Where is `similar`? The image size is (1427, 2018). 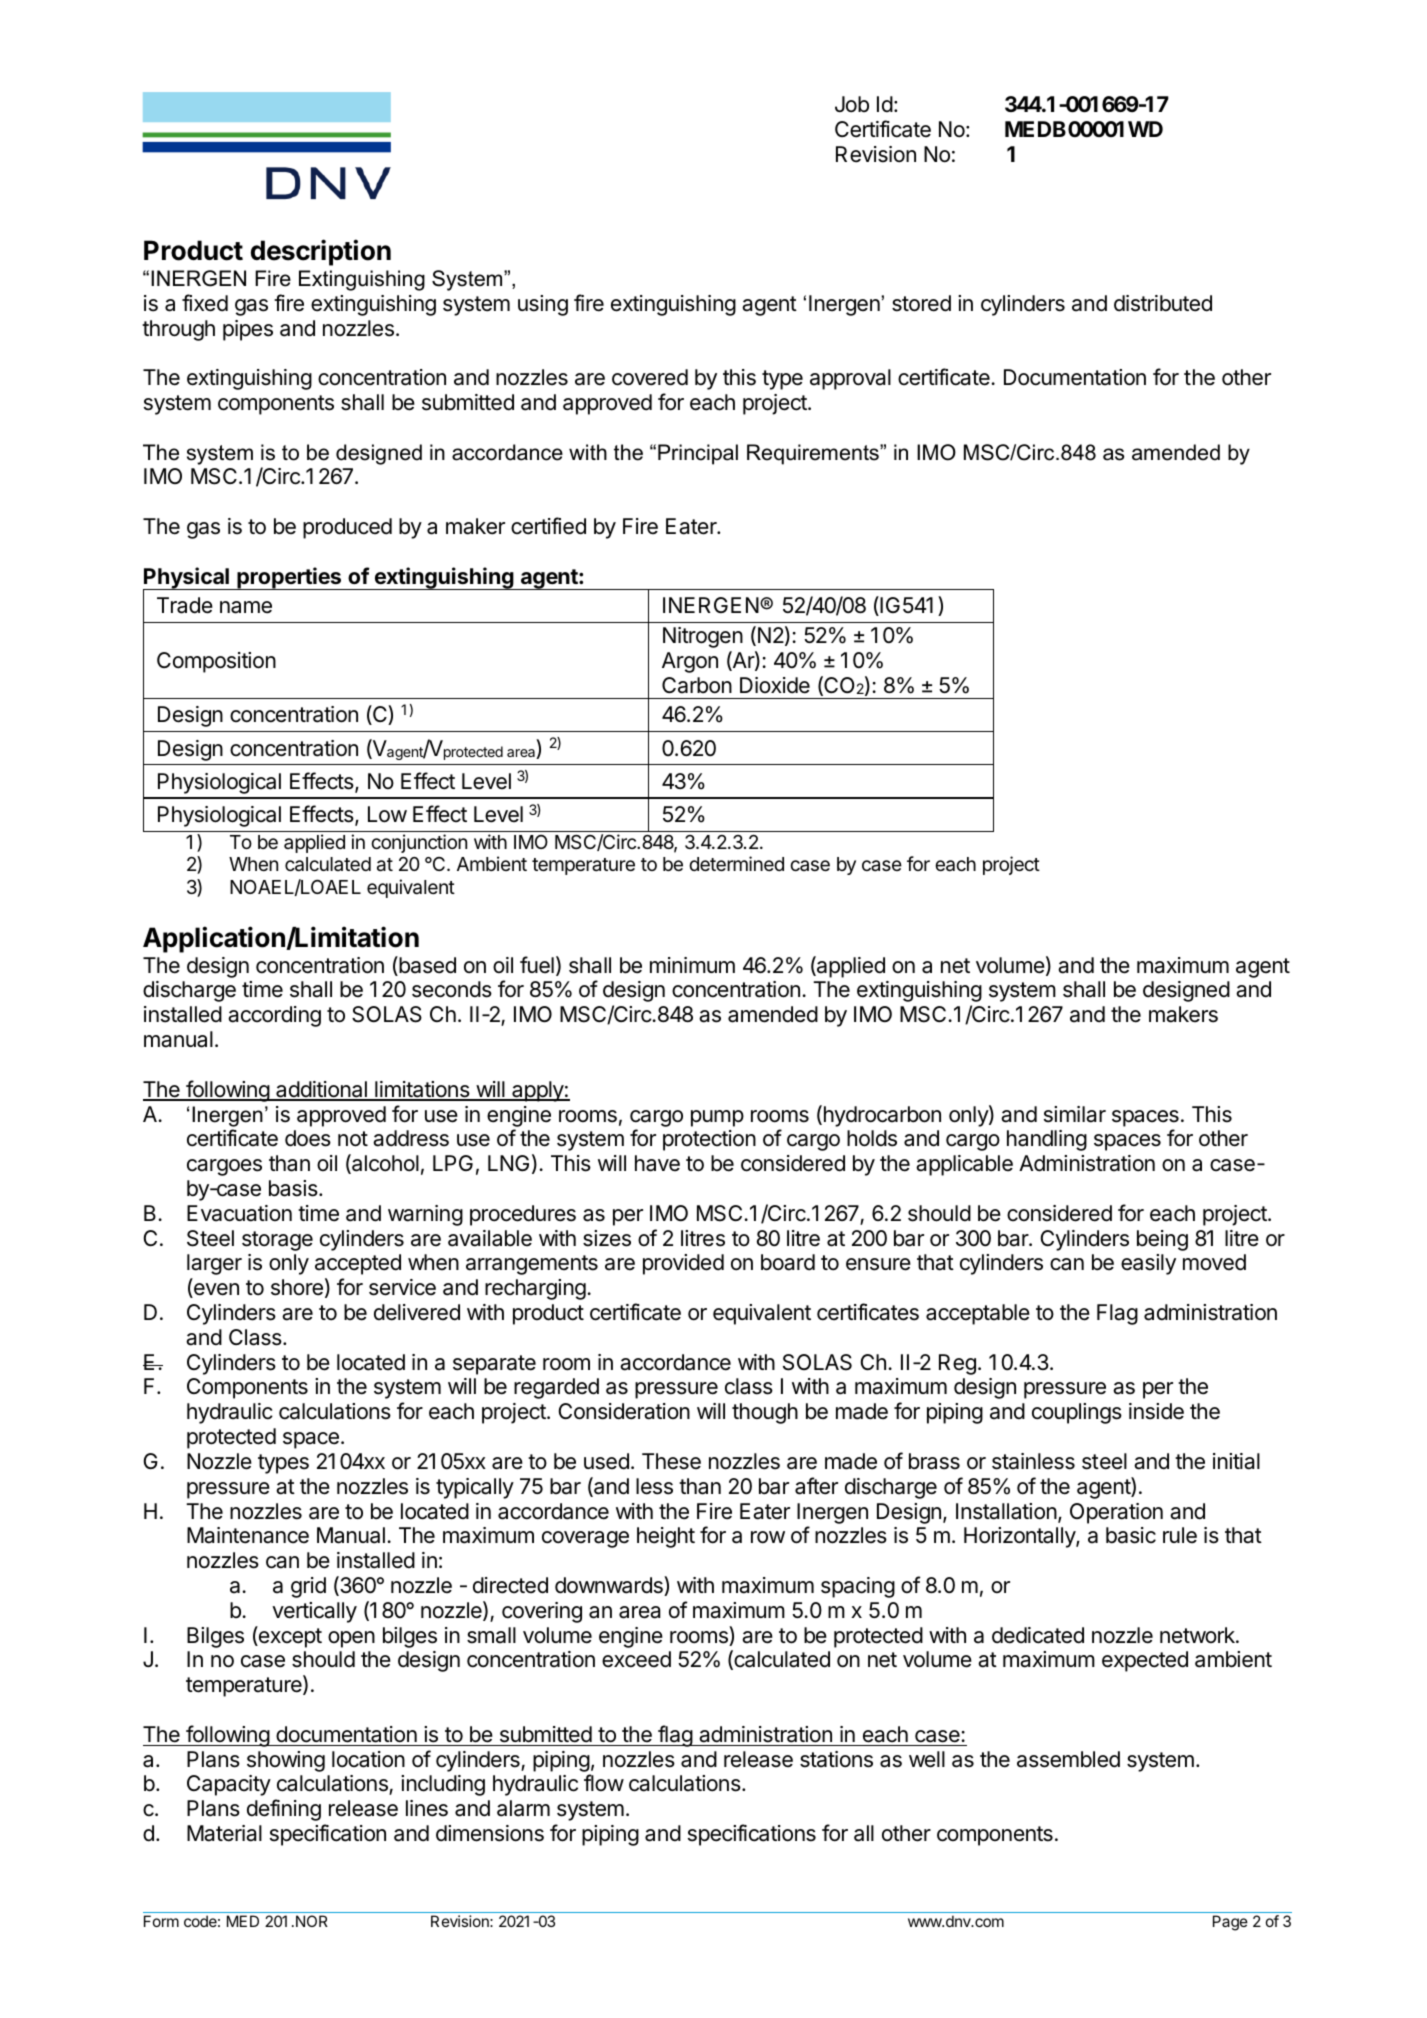
similar is located at coordinates (1075, 1114).
